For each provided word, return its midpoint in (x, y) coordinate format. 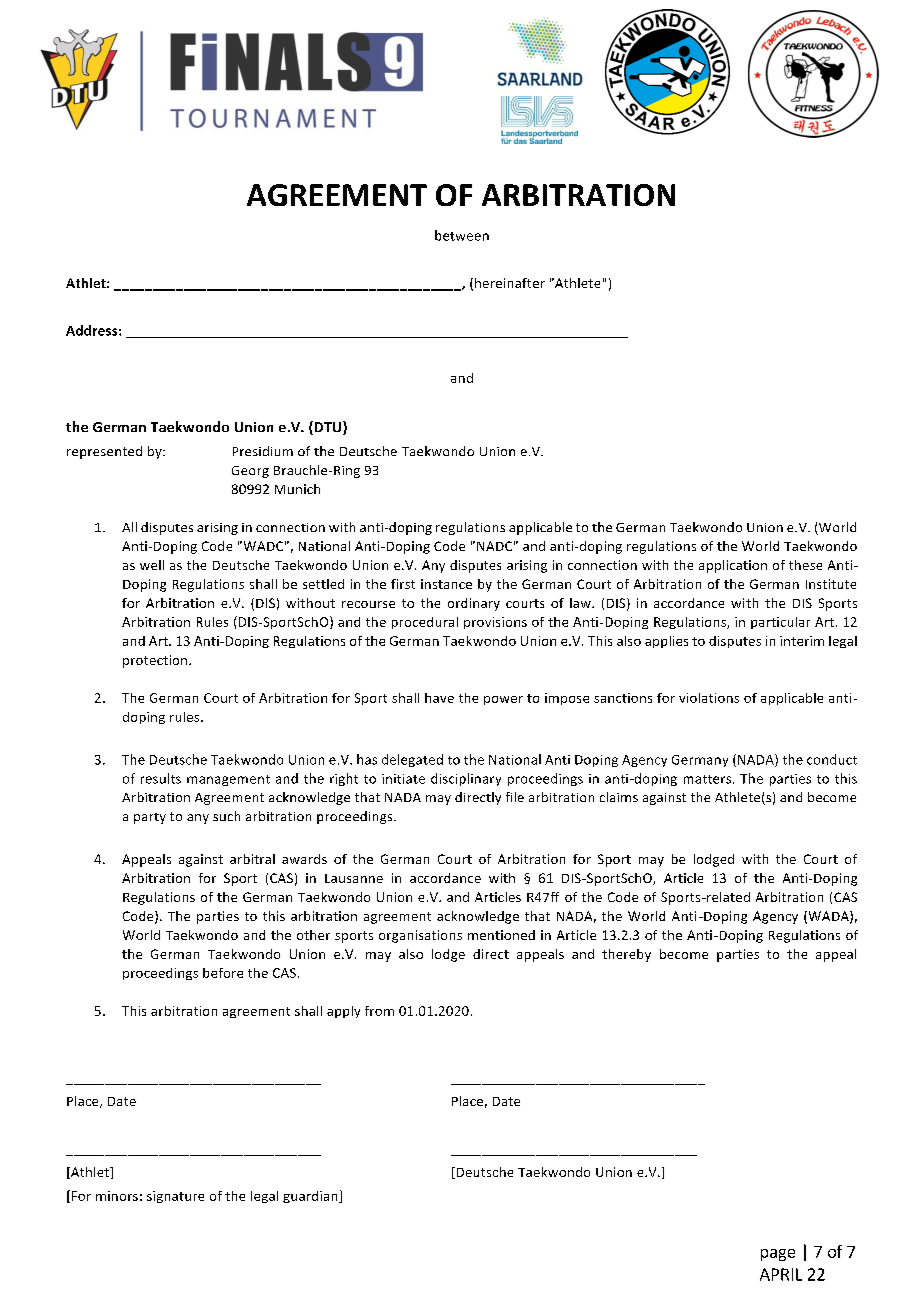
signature (175, 1197)
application (733, 566)
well (152, 565)
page (778, 1255)
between (462, 235)
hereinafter (510, 283)
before (223, 973)
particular (780, 623)
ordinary (474, 604)
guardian (311, 1197)
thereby (626, 955)
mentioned (501, 935)
